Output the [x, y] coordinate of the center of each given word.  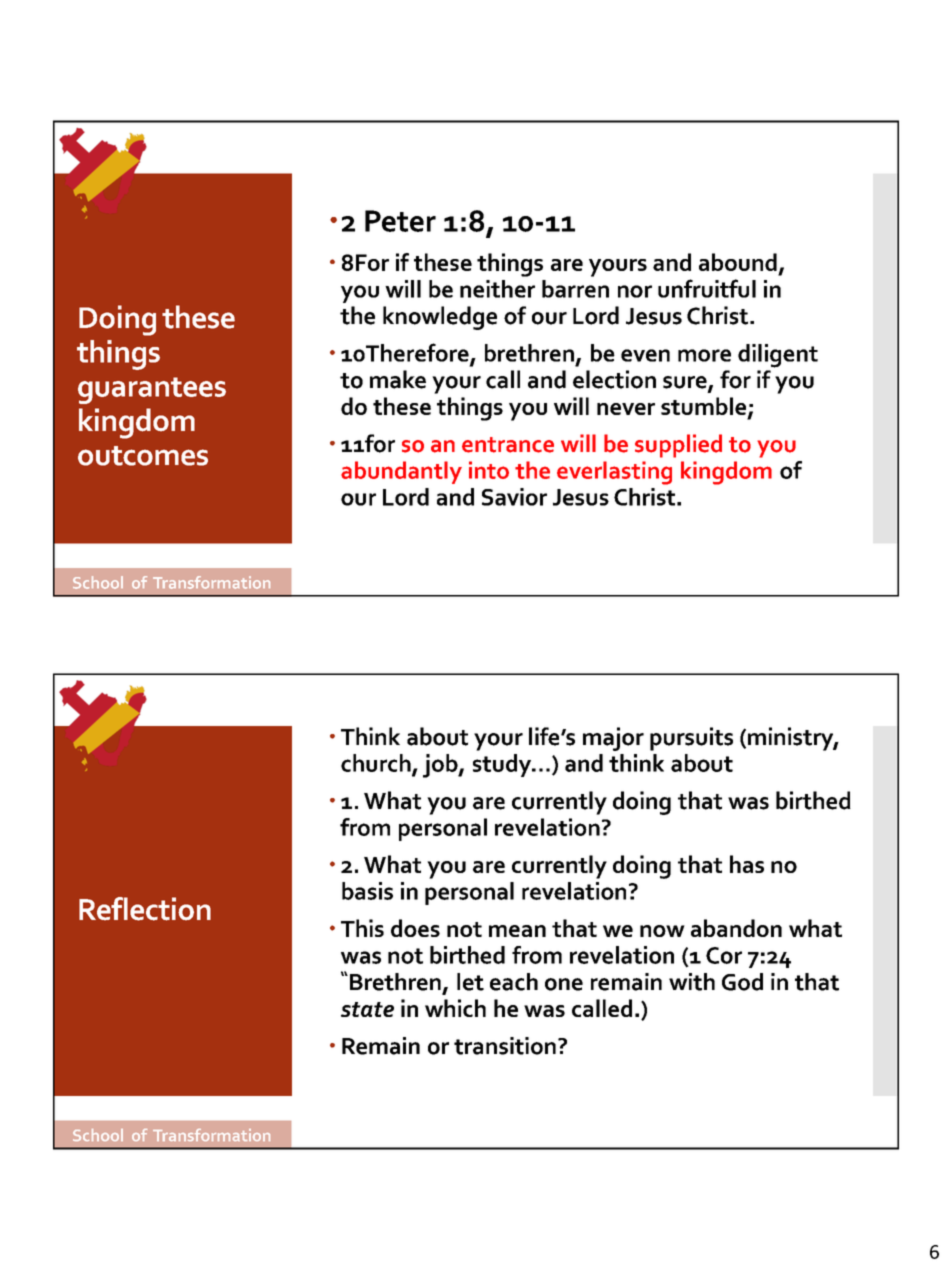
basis [367, 891]
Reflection [145, 909]
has [747, 864]
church [377, 764]
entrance [508, 445]
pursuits [691, 739]
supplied [678, 446]
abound [738, 262]
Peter [400, 221]
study [503, 765]
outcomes [143, 456]
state [367, 1009]
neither [497, 289]
